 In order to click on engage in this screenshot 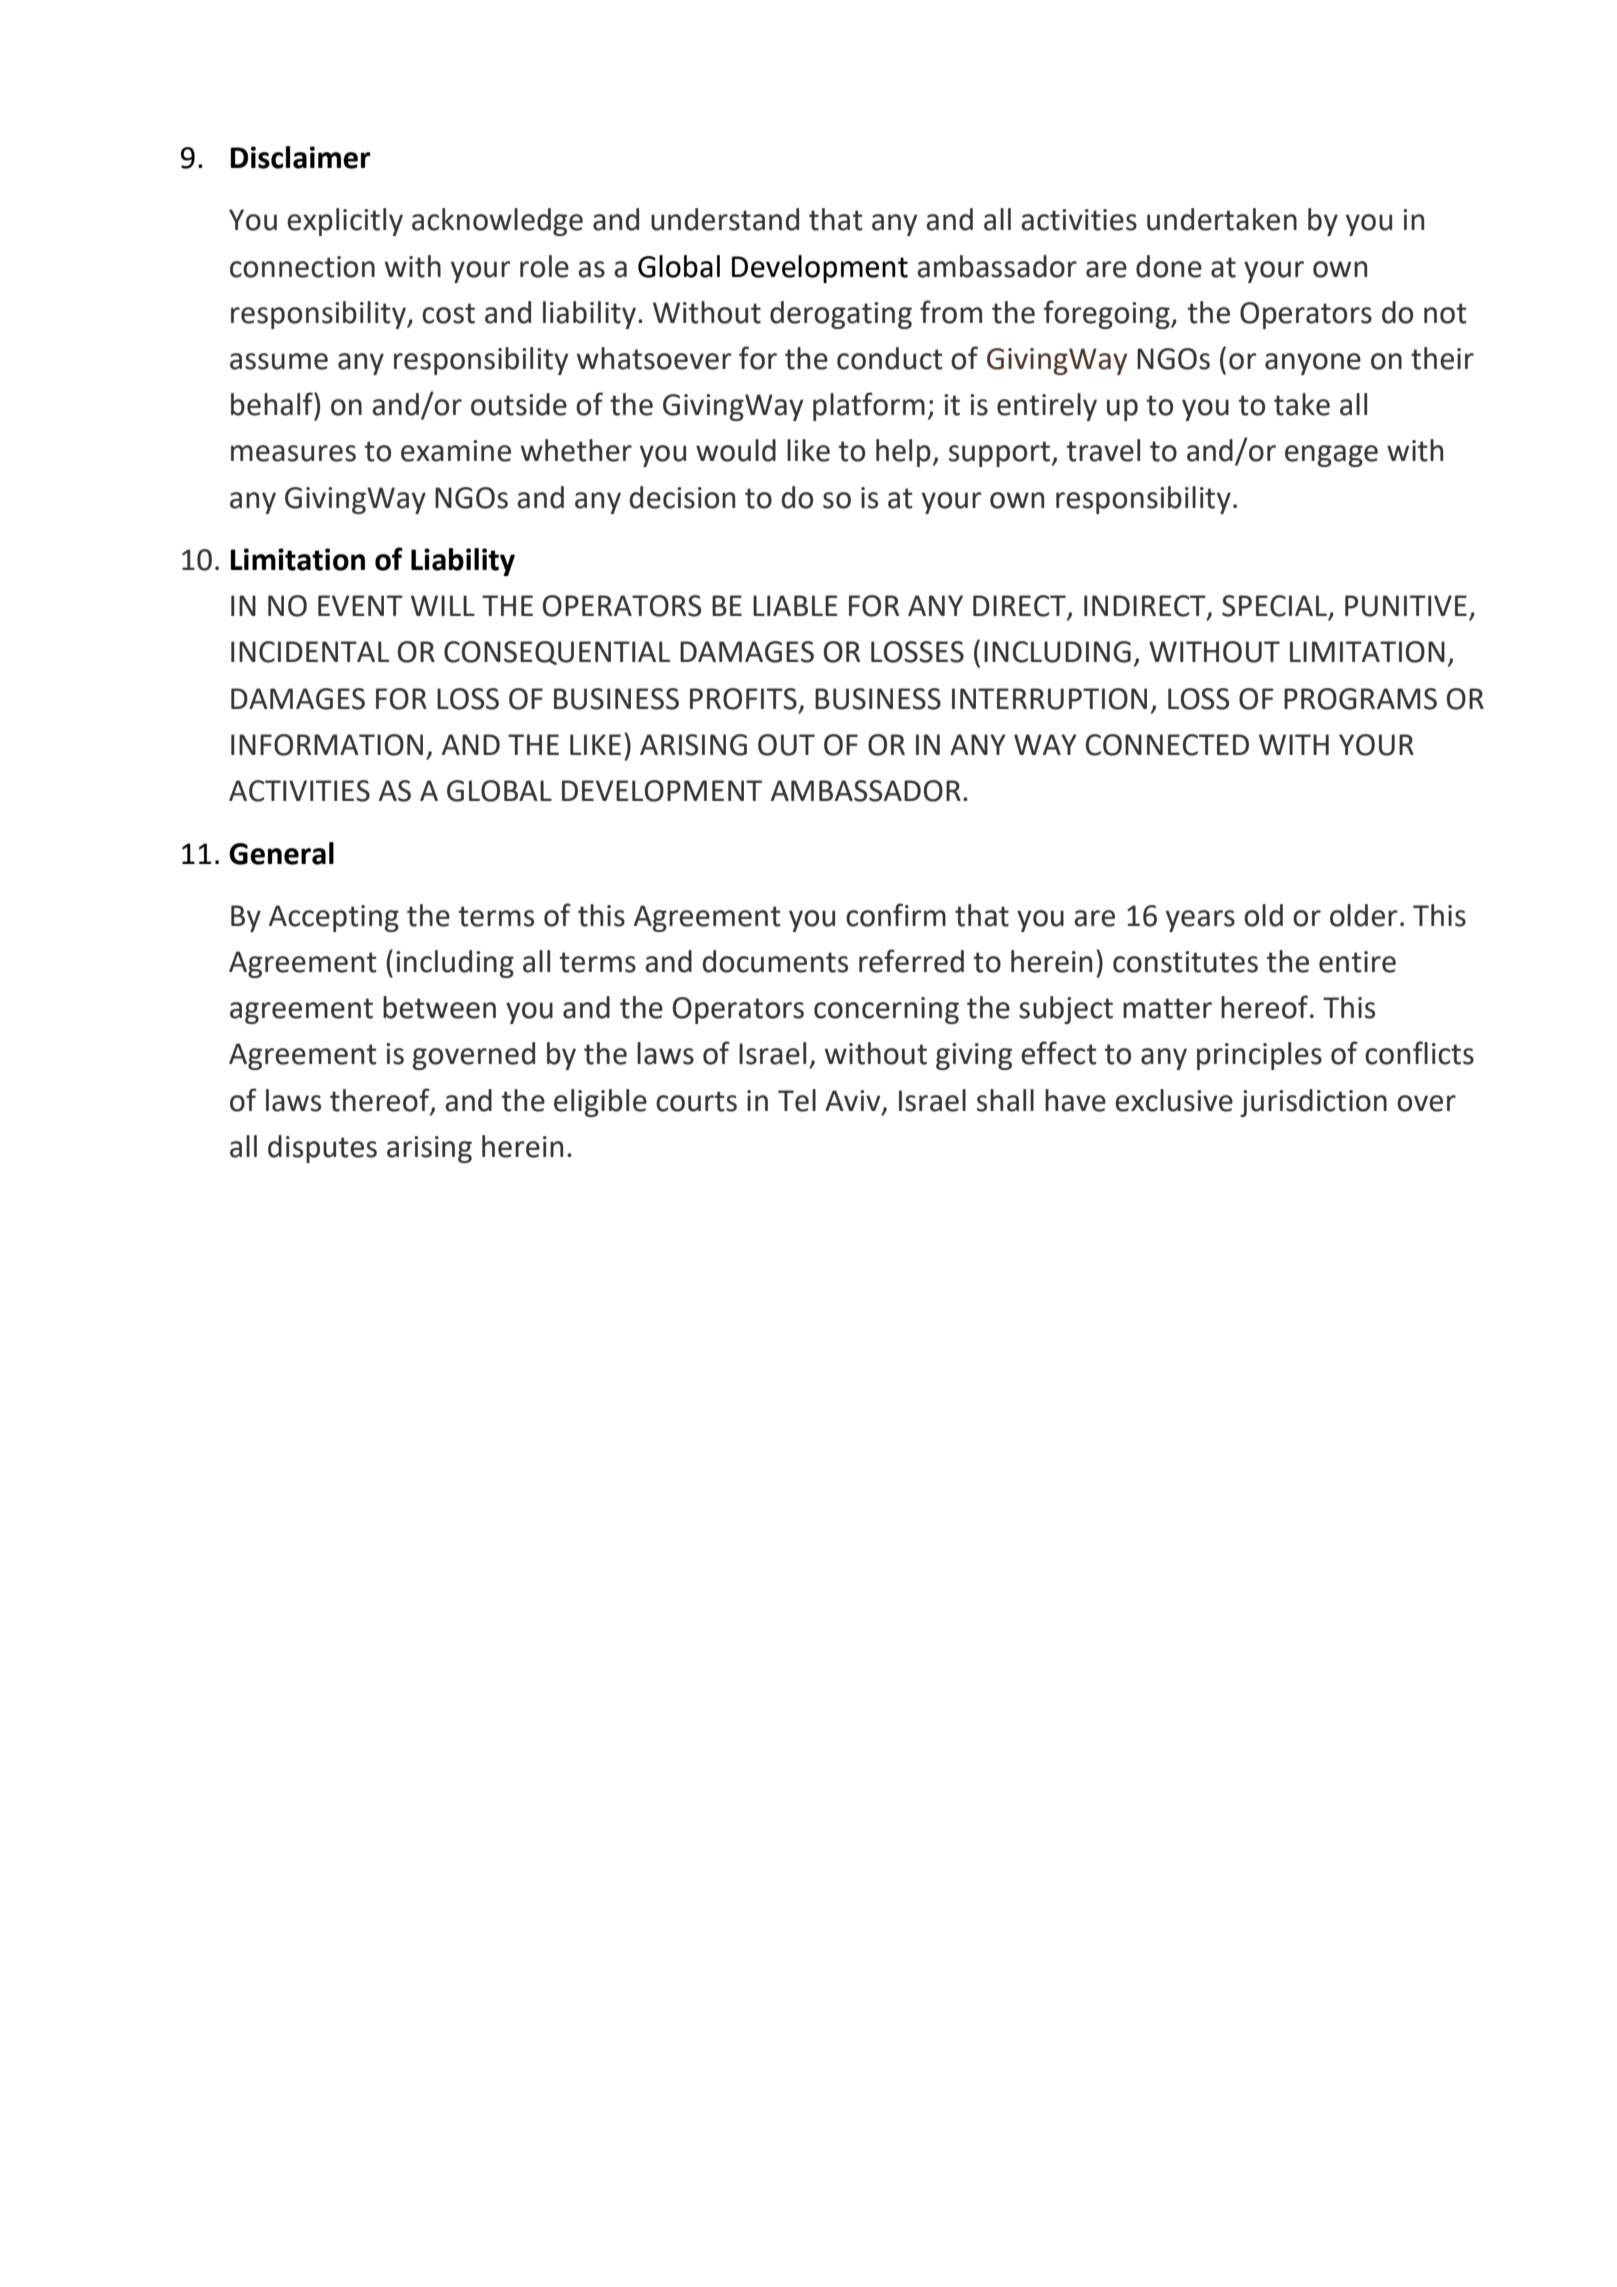, I will do `click(1331, 456)`.
